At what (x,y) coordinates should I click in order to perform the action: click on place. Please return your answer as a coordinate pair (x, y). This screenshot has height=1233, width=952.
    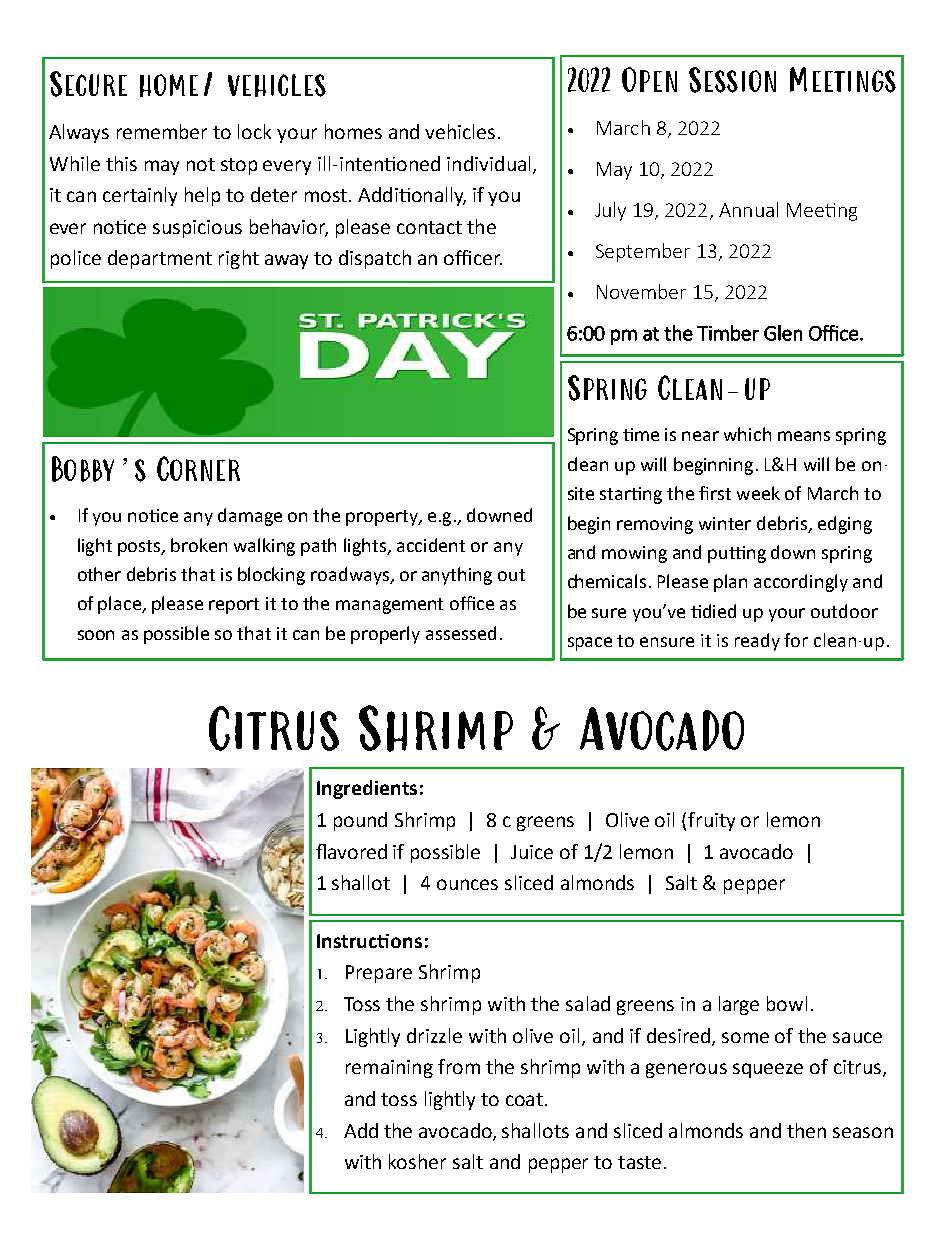
    Looking at the image, I should click on (120, 605).
